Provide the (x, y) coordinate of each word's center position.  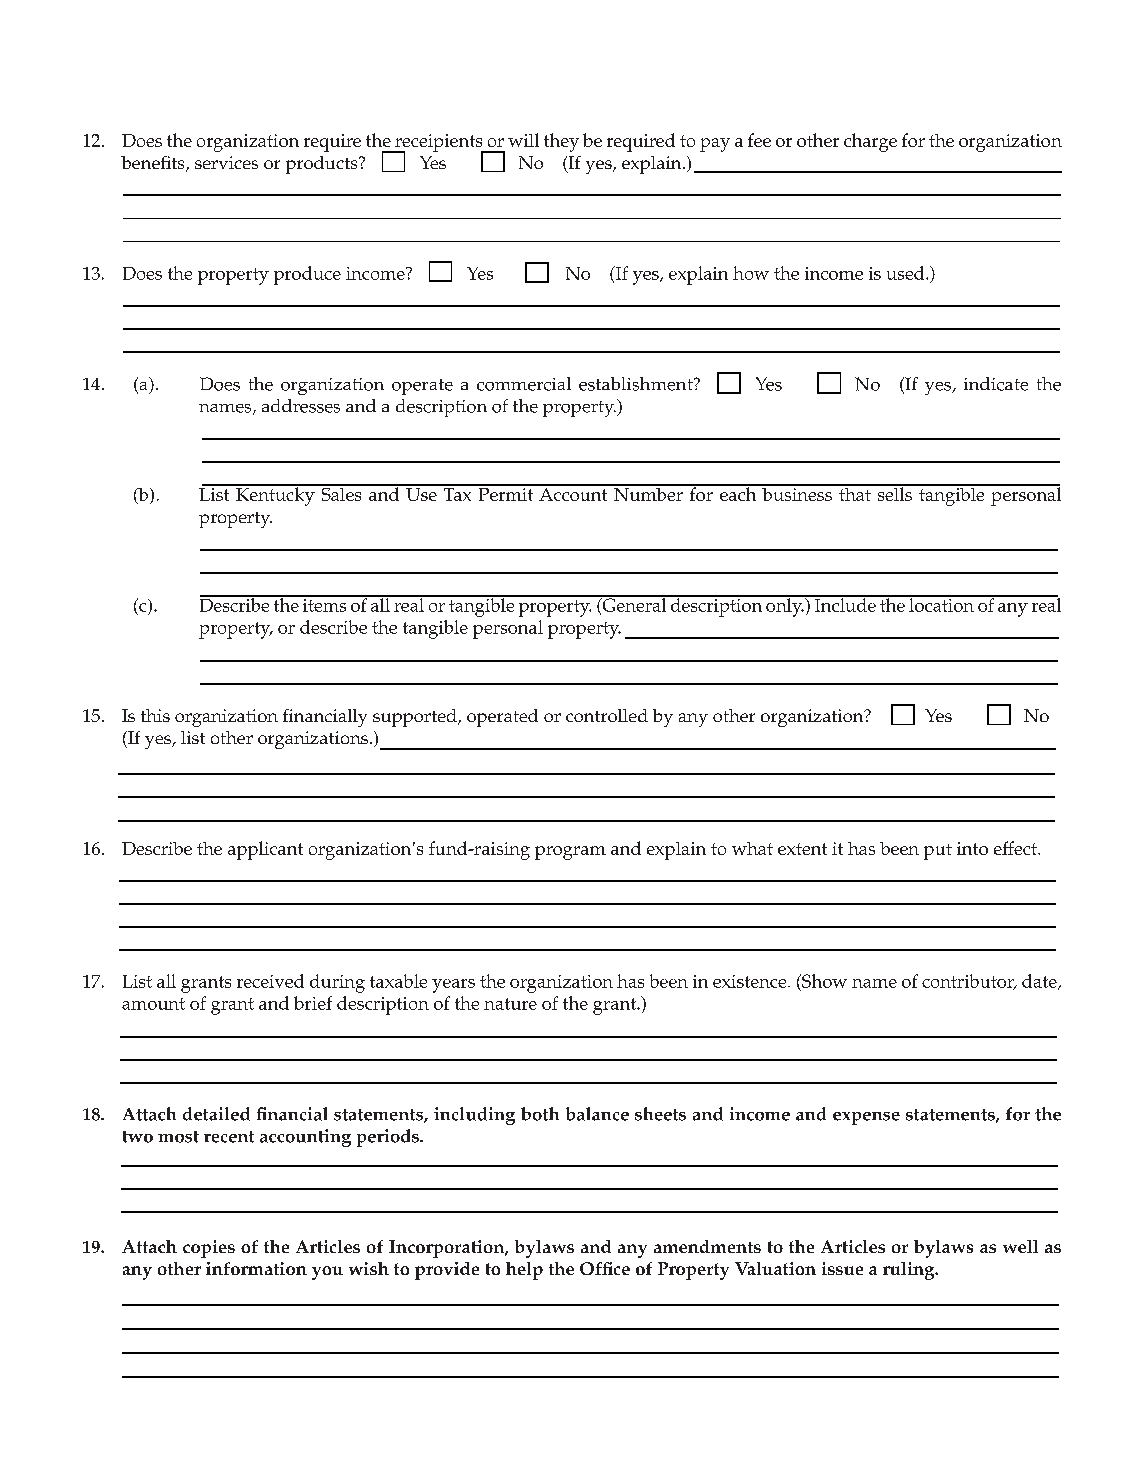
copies (209, 1249)
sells (894, 493)
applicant (265, 850)
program (570, 853)
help (524, 1271)
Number (648, 493)
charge (870, 142)
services (226, 162)
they (561, 142)
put (938, 852)
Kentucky (275, 495)
